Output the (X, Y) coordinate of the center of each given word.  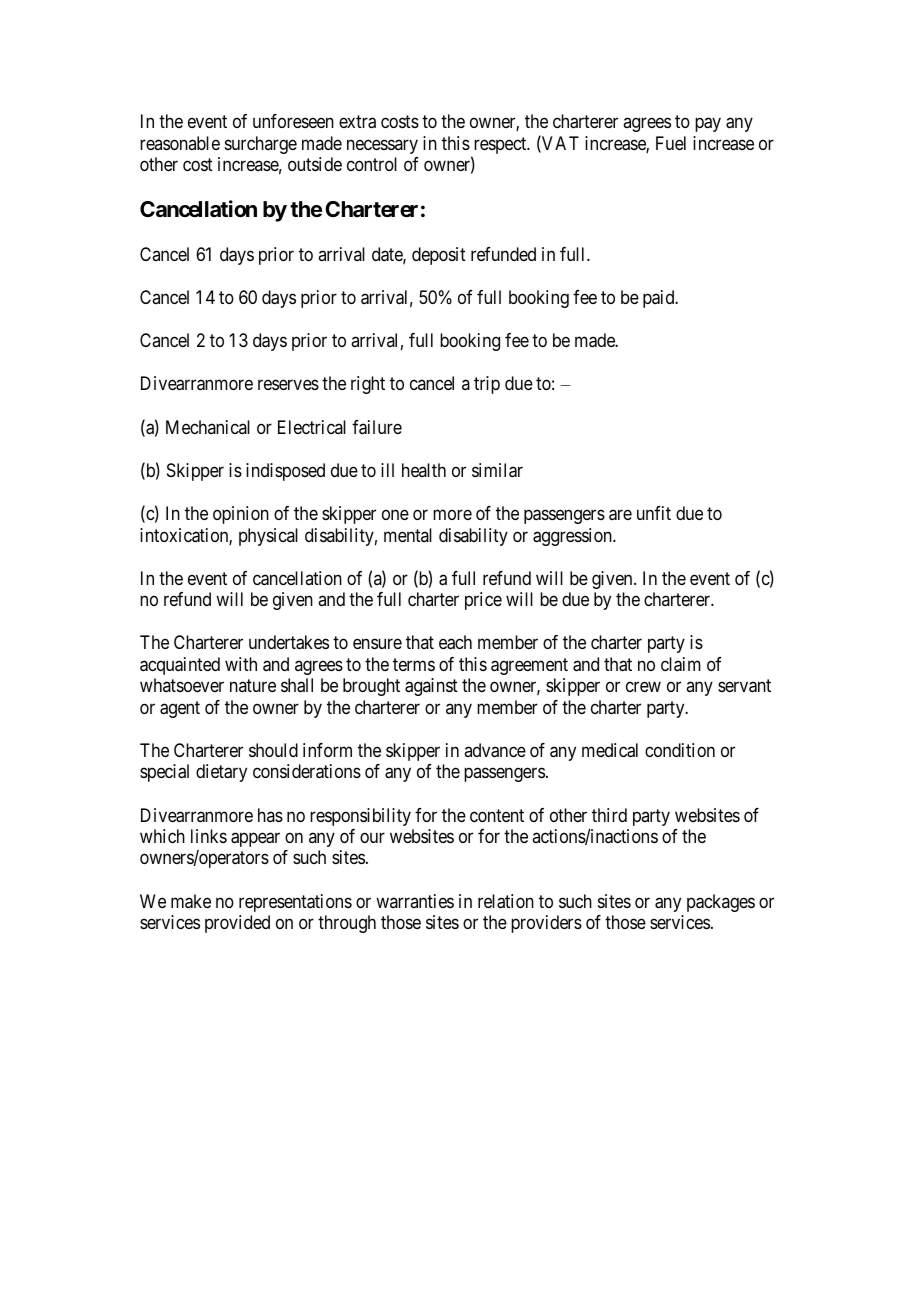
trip (487, 385)
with (241, 664)
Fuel (671, 143)
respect (500, 147)
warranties (415, 901)
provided (237, 924)
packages (721, 903)
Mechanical (208, 427)
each (455, 642)
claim (681, 664)
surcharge (261, 145)
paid (660, 299)
